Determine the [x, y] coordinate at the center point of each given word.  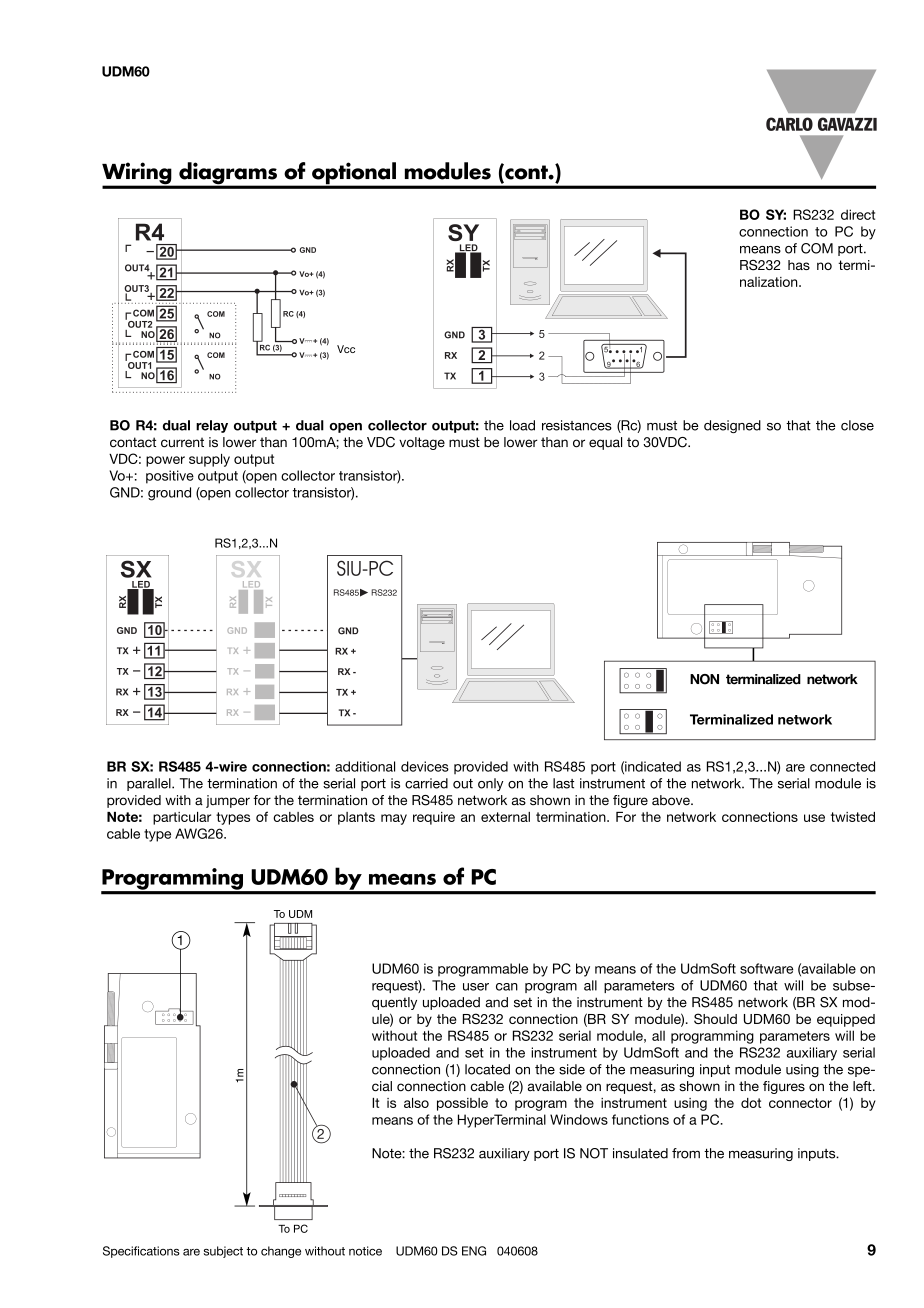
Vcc [346, 349]
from [686, 1153]
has [799, 265]
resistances [577, 425]
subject [223, 1252]
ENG [474, 1251]
